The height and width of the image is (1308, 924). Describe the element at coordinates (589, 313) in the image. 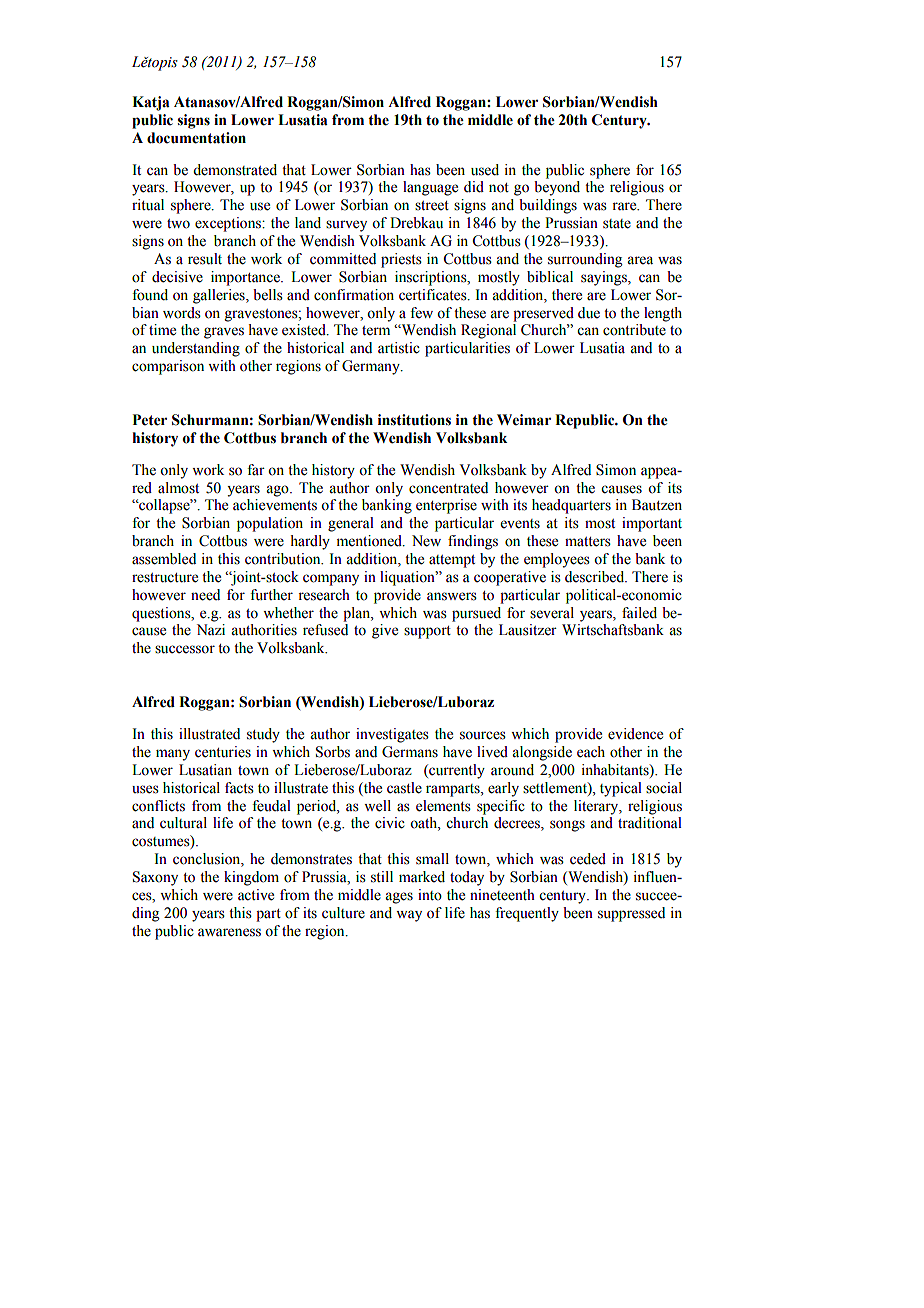

I see `due` at that location.
